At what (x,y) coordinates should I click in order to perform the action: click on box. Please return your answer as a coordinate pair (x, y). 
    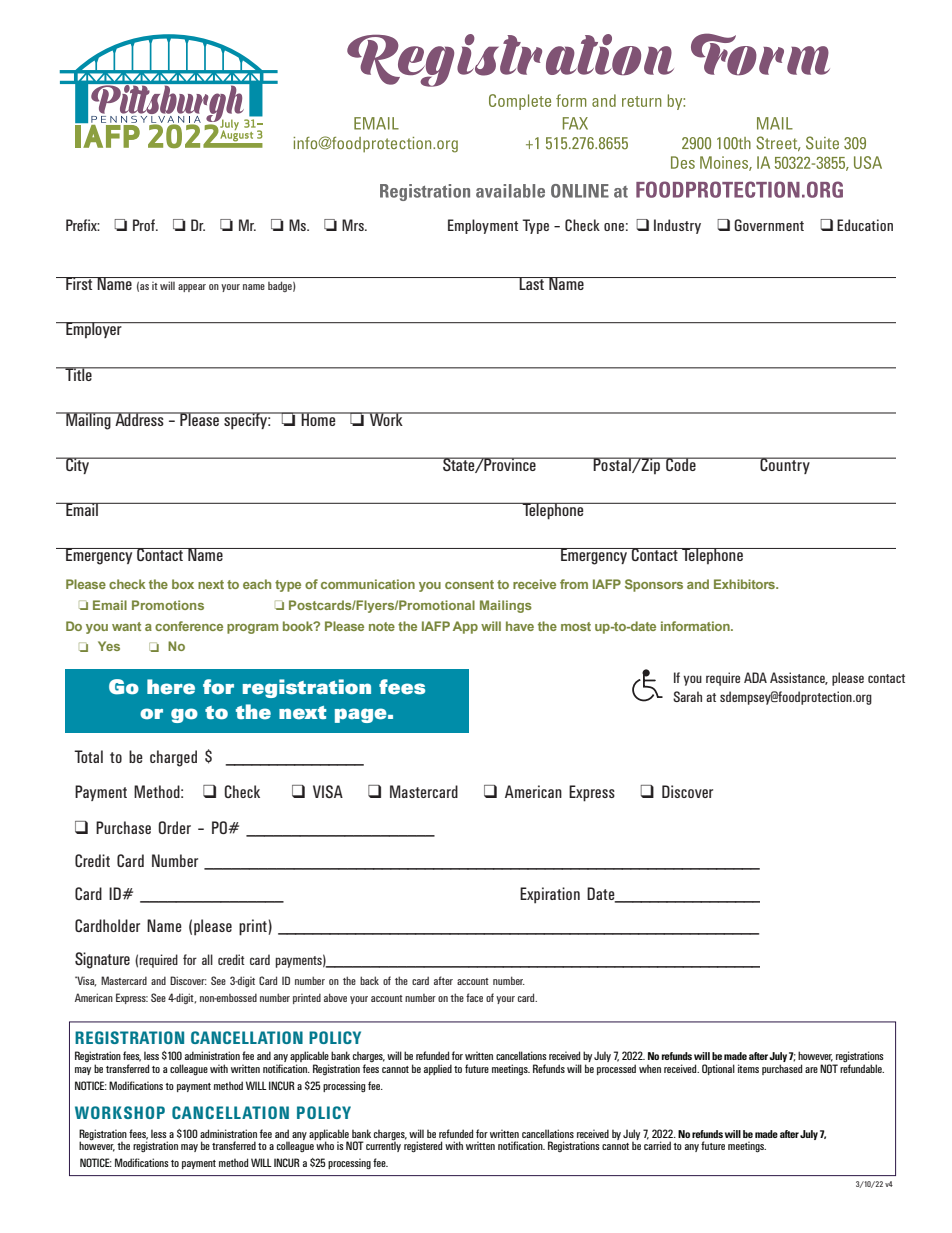
    Looking at the image, I should click on (183, 584).
